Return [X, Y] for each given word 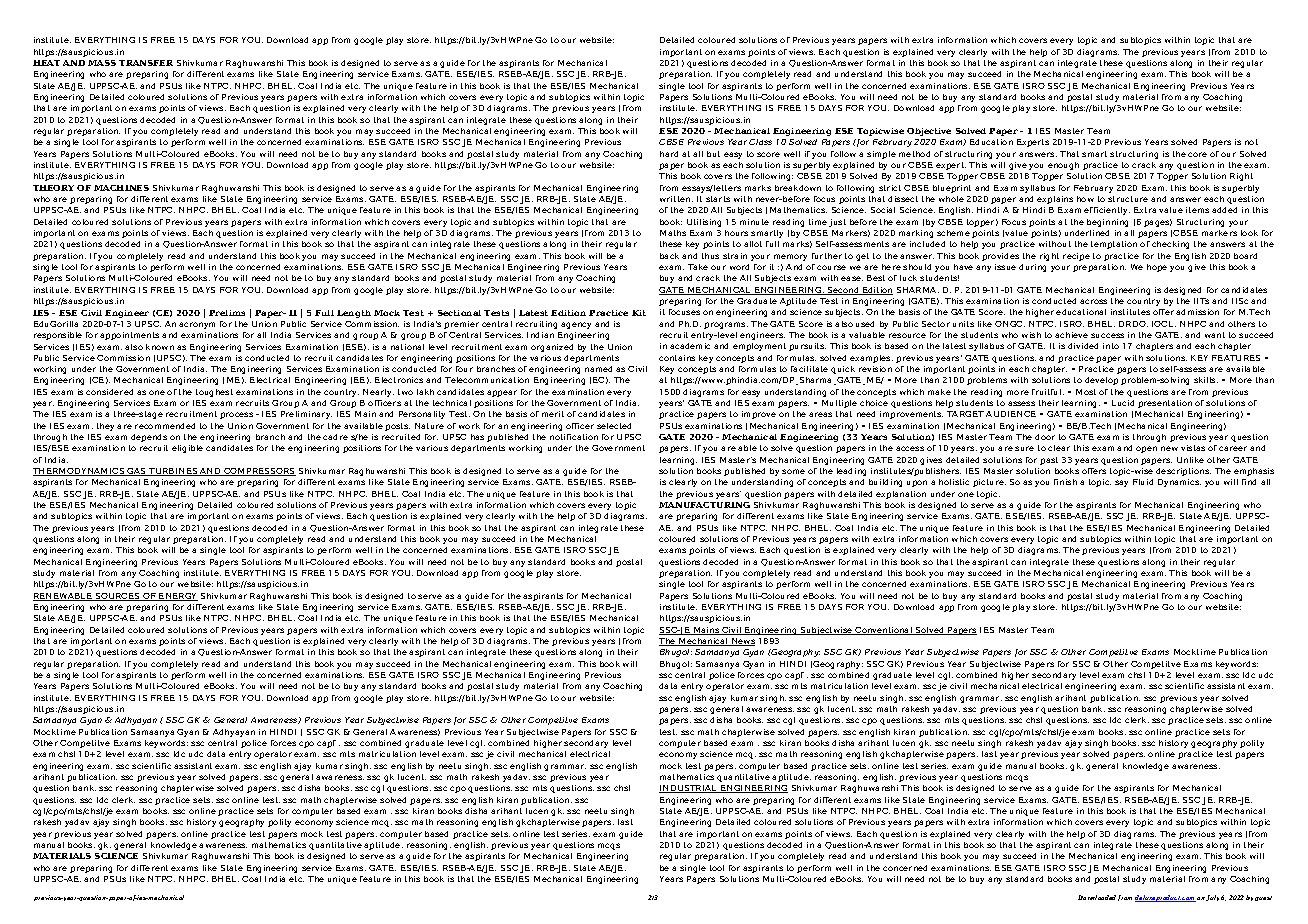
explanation [901, 495]
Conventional [884, 631]
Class [760, 142]
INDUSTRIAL [689, 789]
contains [677, 358]
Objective [929, 132]
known [160, 347]
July [1212, 898]
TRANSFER [146, 63]
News [742, 642]
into [1111, 346]
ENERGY [177, 597]
